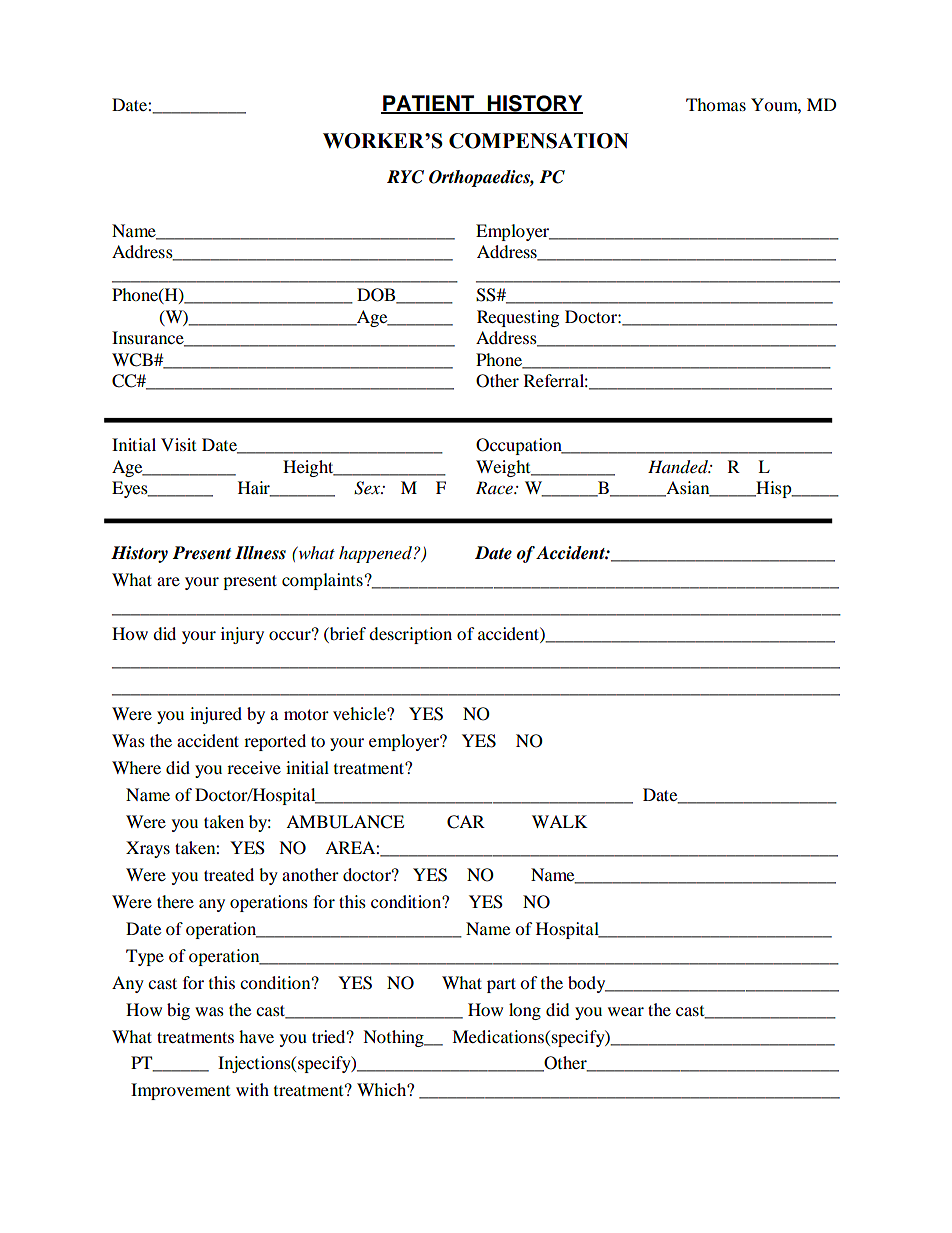  I want to click on Race, so click(495, 487).
